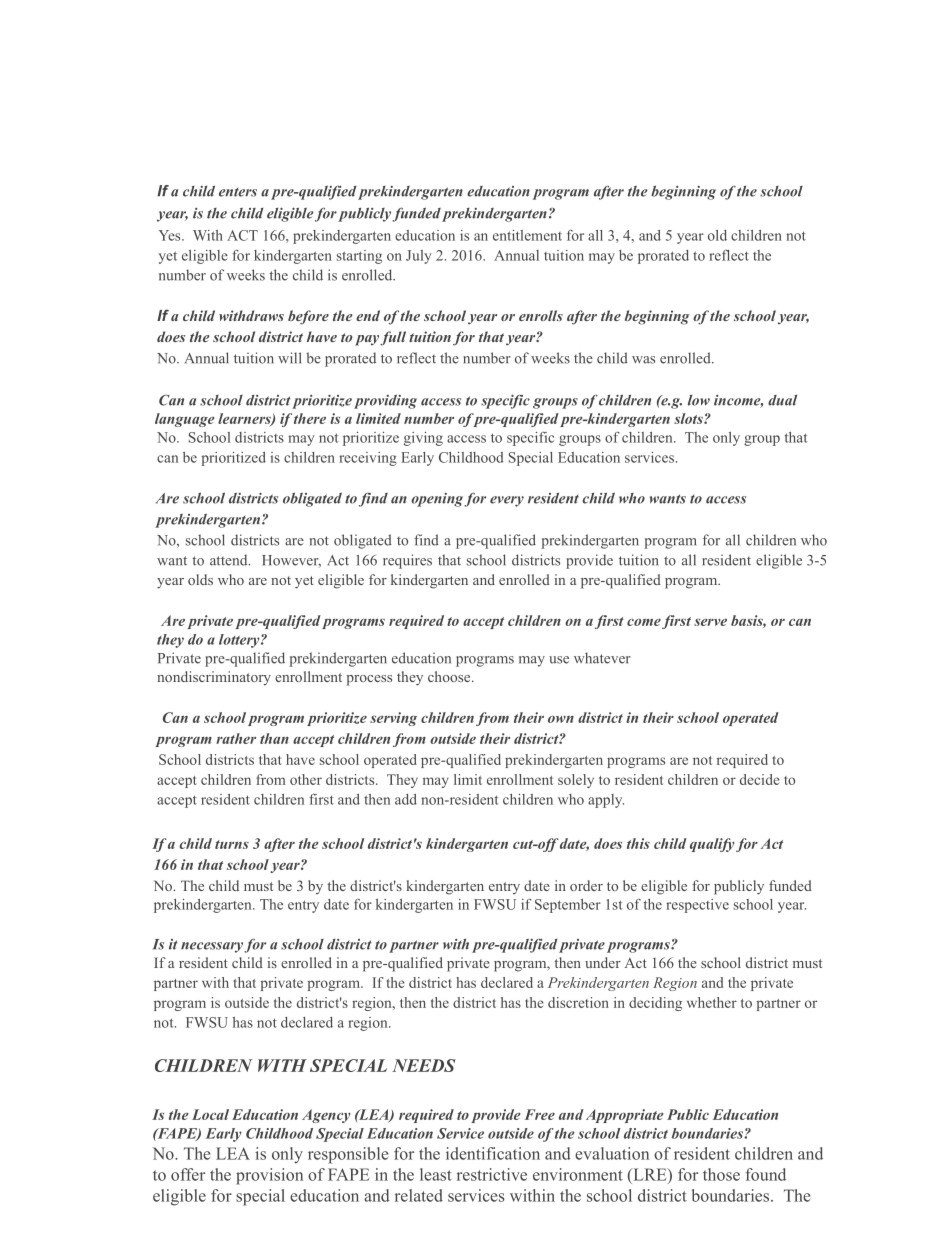 This screenshot has height=1233, width=952. Describe the element at coordinates (238, 192) in the screenshot. I see `enters` at that location.
